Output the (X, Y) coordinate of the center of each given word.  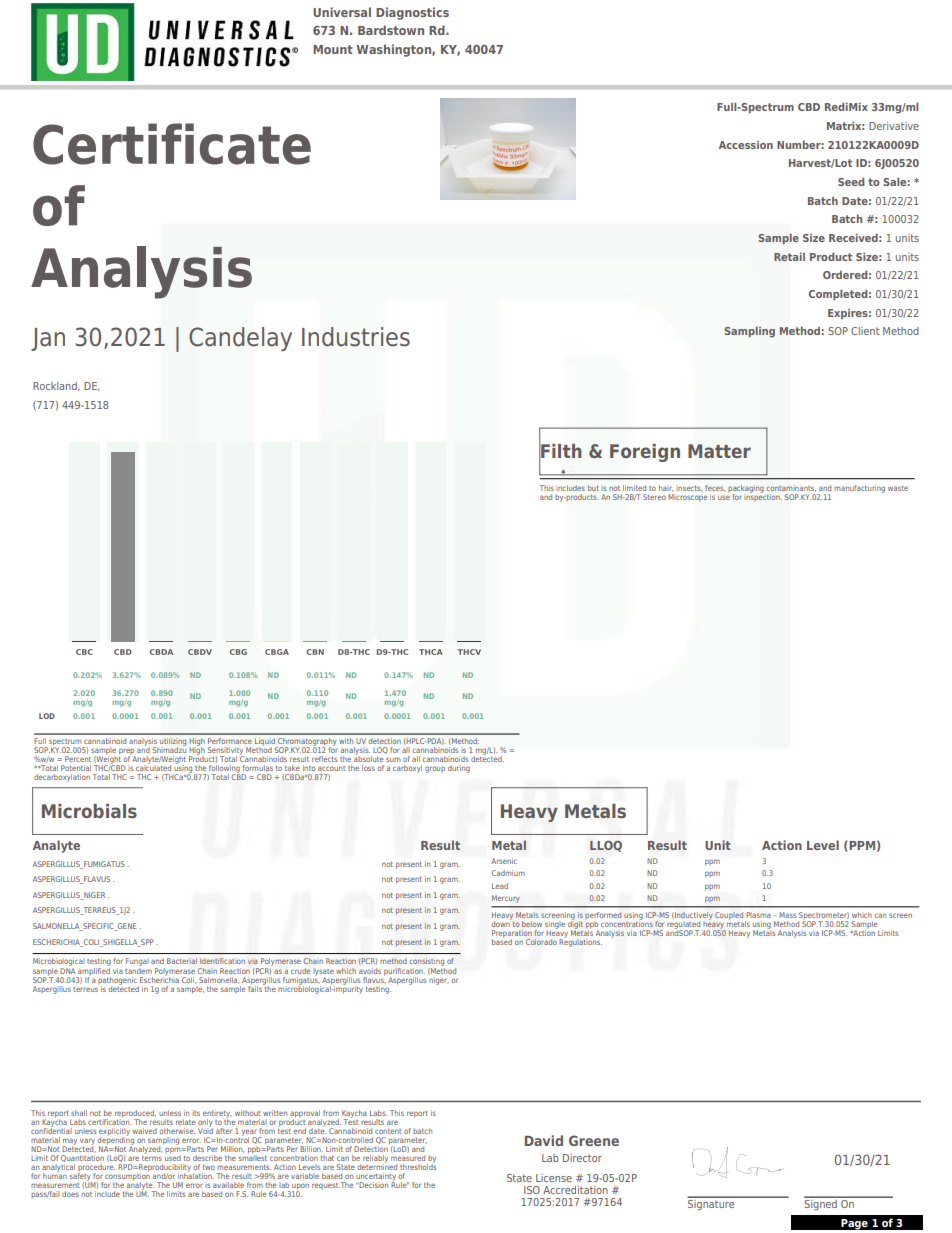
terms (152, 1157)
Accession (746, 145)
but (593, 488)
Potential (76, 768)
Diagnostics (412, 13)
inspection (763, 496)
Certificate (172, 144)
